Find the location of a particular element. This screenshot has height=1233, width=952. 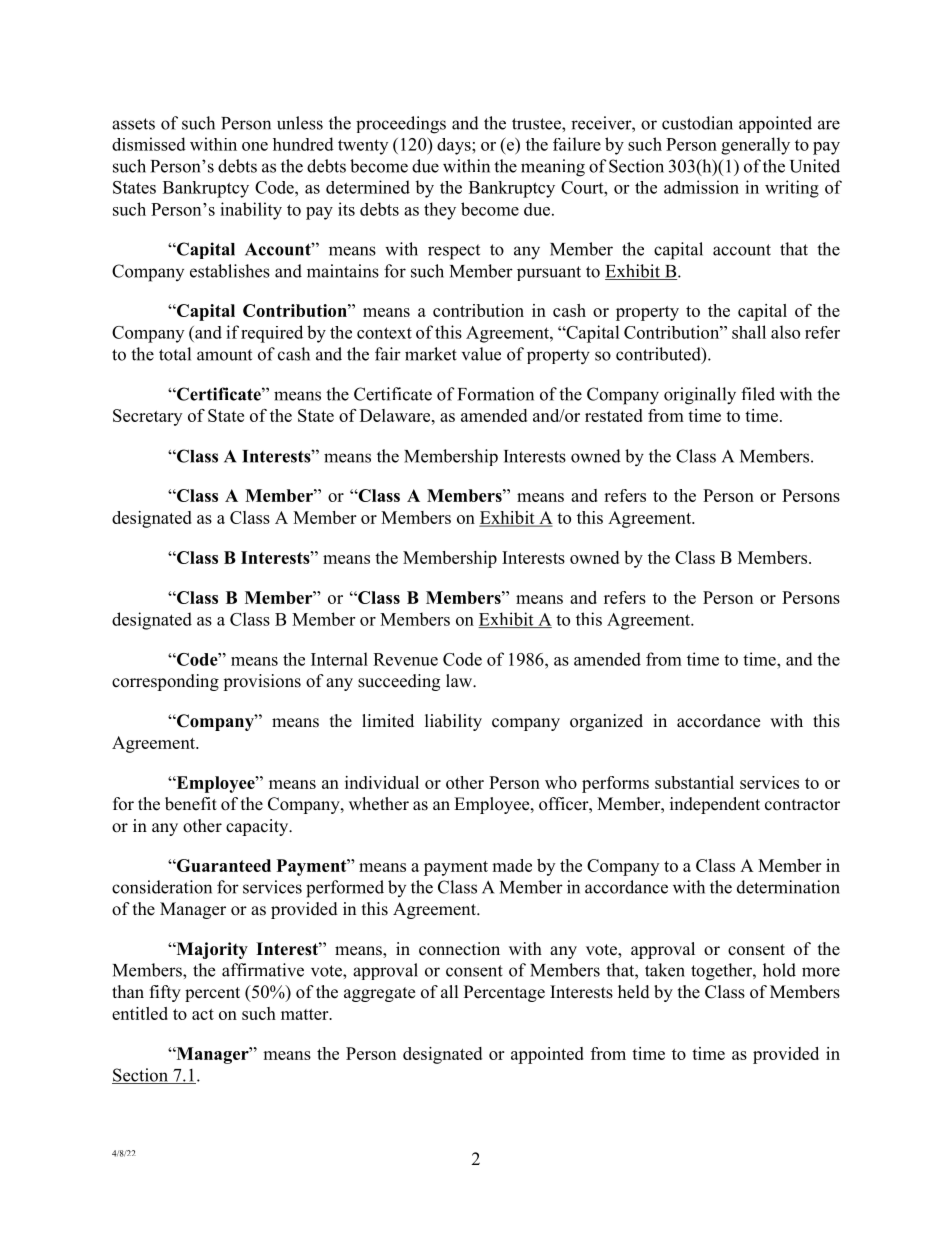

corresponding is located at coordinates (165, 682).
